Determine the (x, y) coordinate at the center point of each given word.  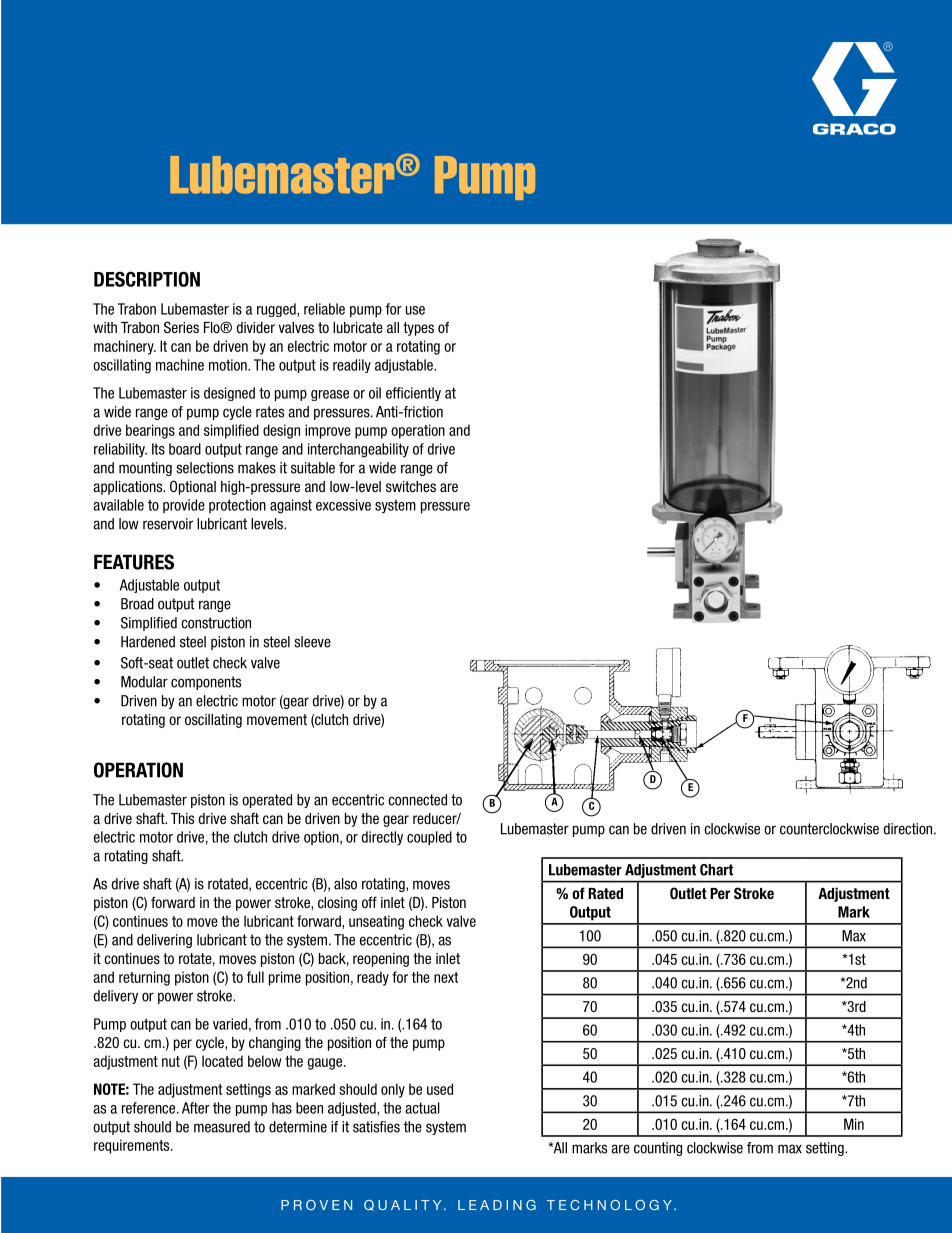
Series (181, 327)
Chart (716, 870)
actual (422, 1108)
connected (417, 800)
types (418, 329)
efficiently (413, 394)
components (206, 683)
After (196, 1108)
